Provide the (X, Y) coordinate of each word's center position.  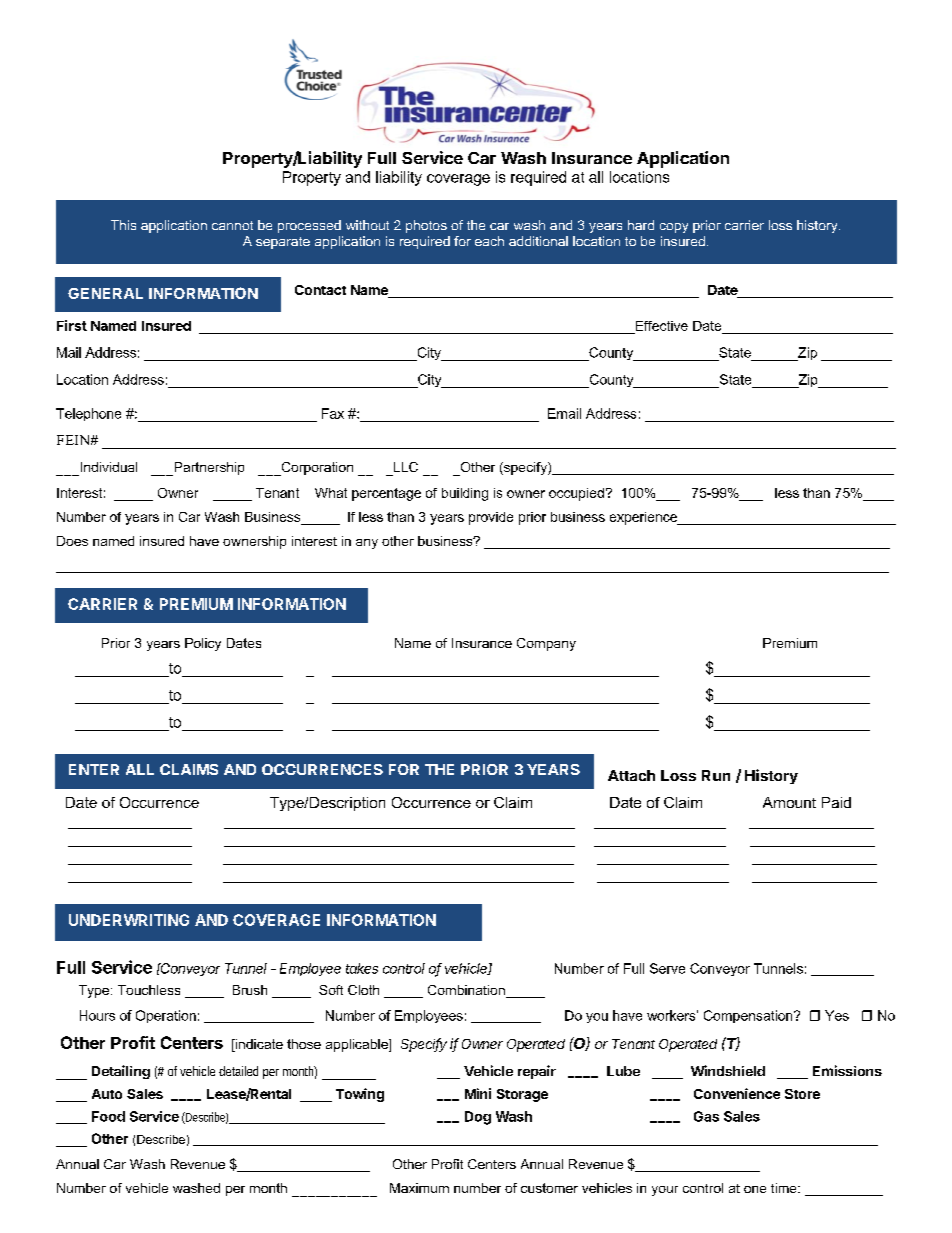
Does (72, 541)
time (785, 1188)
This (123, 225)
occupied (576, 494)
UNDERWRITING (129, 920)
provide (491, 518)
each (489, 241)
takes (362, 968)
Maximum (419, 1188)
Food (108, 1116)
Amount (789, 802)
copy (674, 228)
